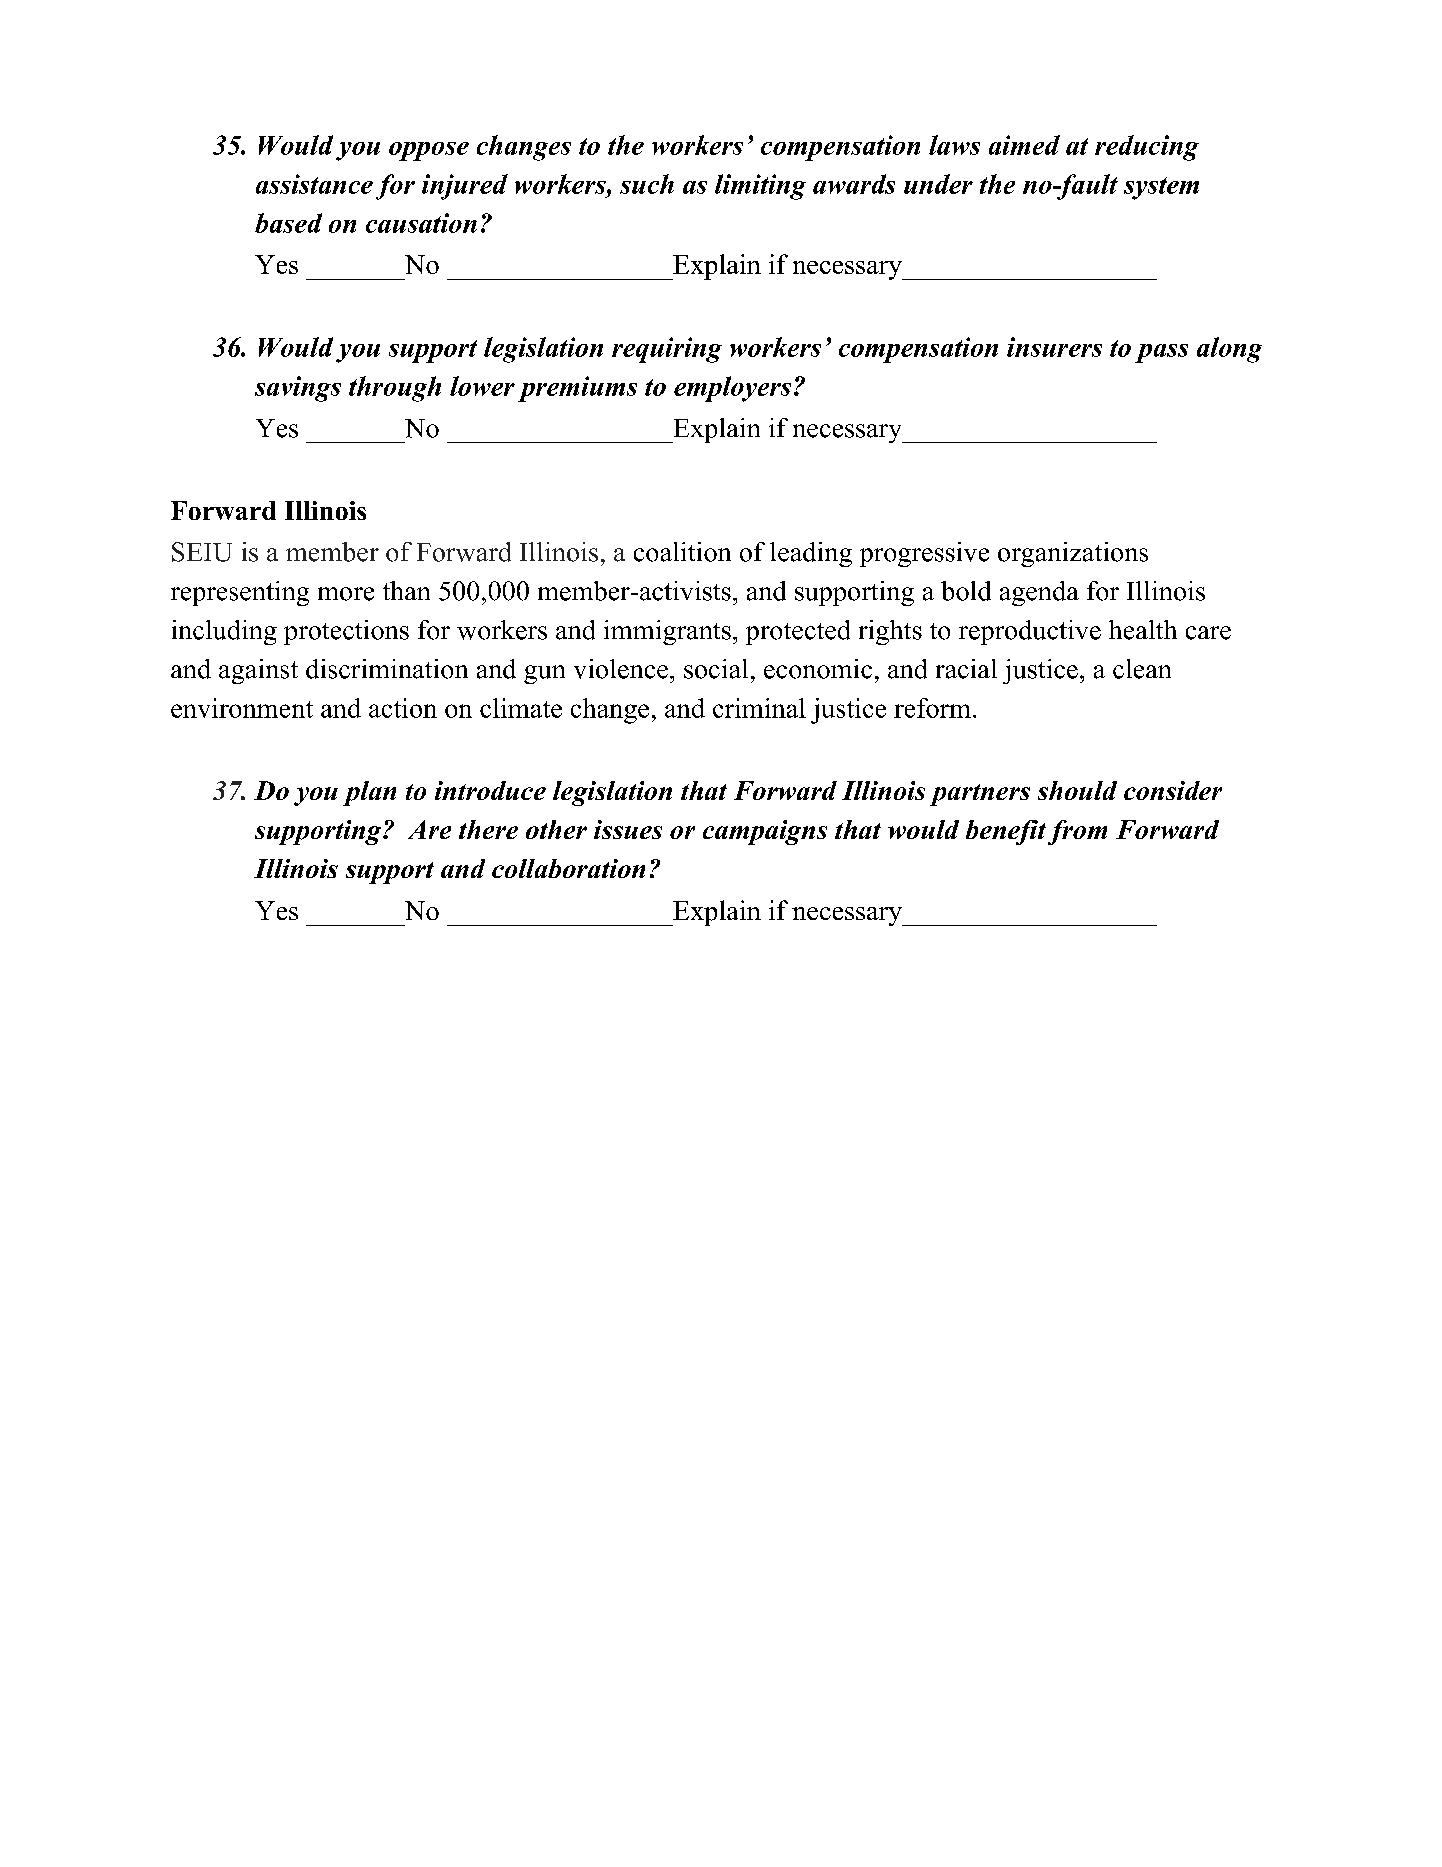 This screenshot has height=1867, width=1442. What do you see at coordinates (682, 552) in the screenshot?
I see `coalition` at bounding box center [682, 552].
